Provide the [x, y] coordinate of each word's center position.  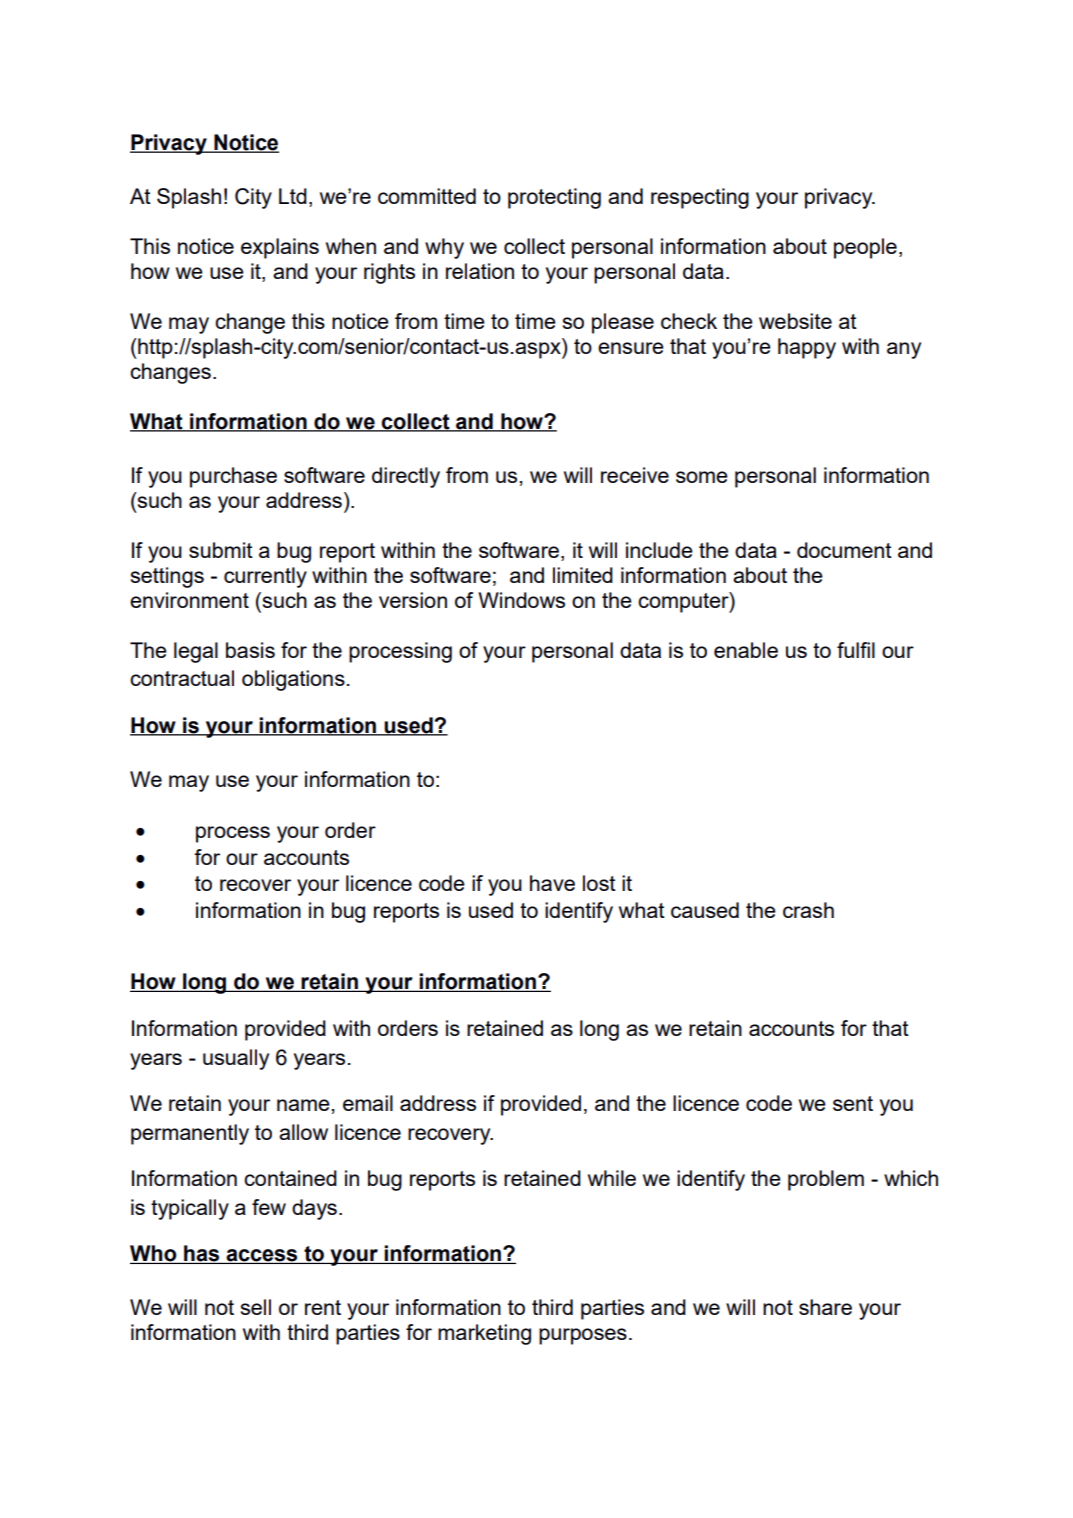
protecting [554, 198]
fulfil [856, 650]
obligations [293, 680]
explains [280, 248]
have [552, 883]
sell [256, 1307]
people [865, 248]
